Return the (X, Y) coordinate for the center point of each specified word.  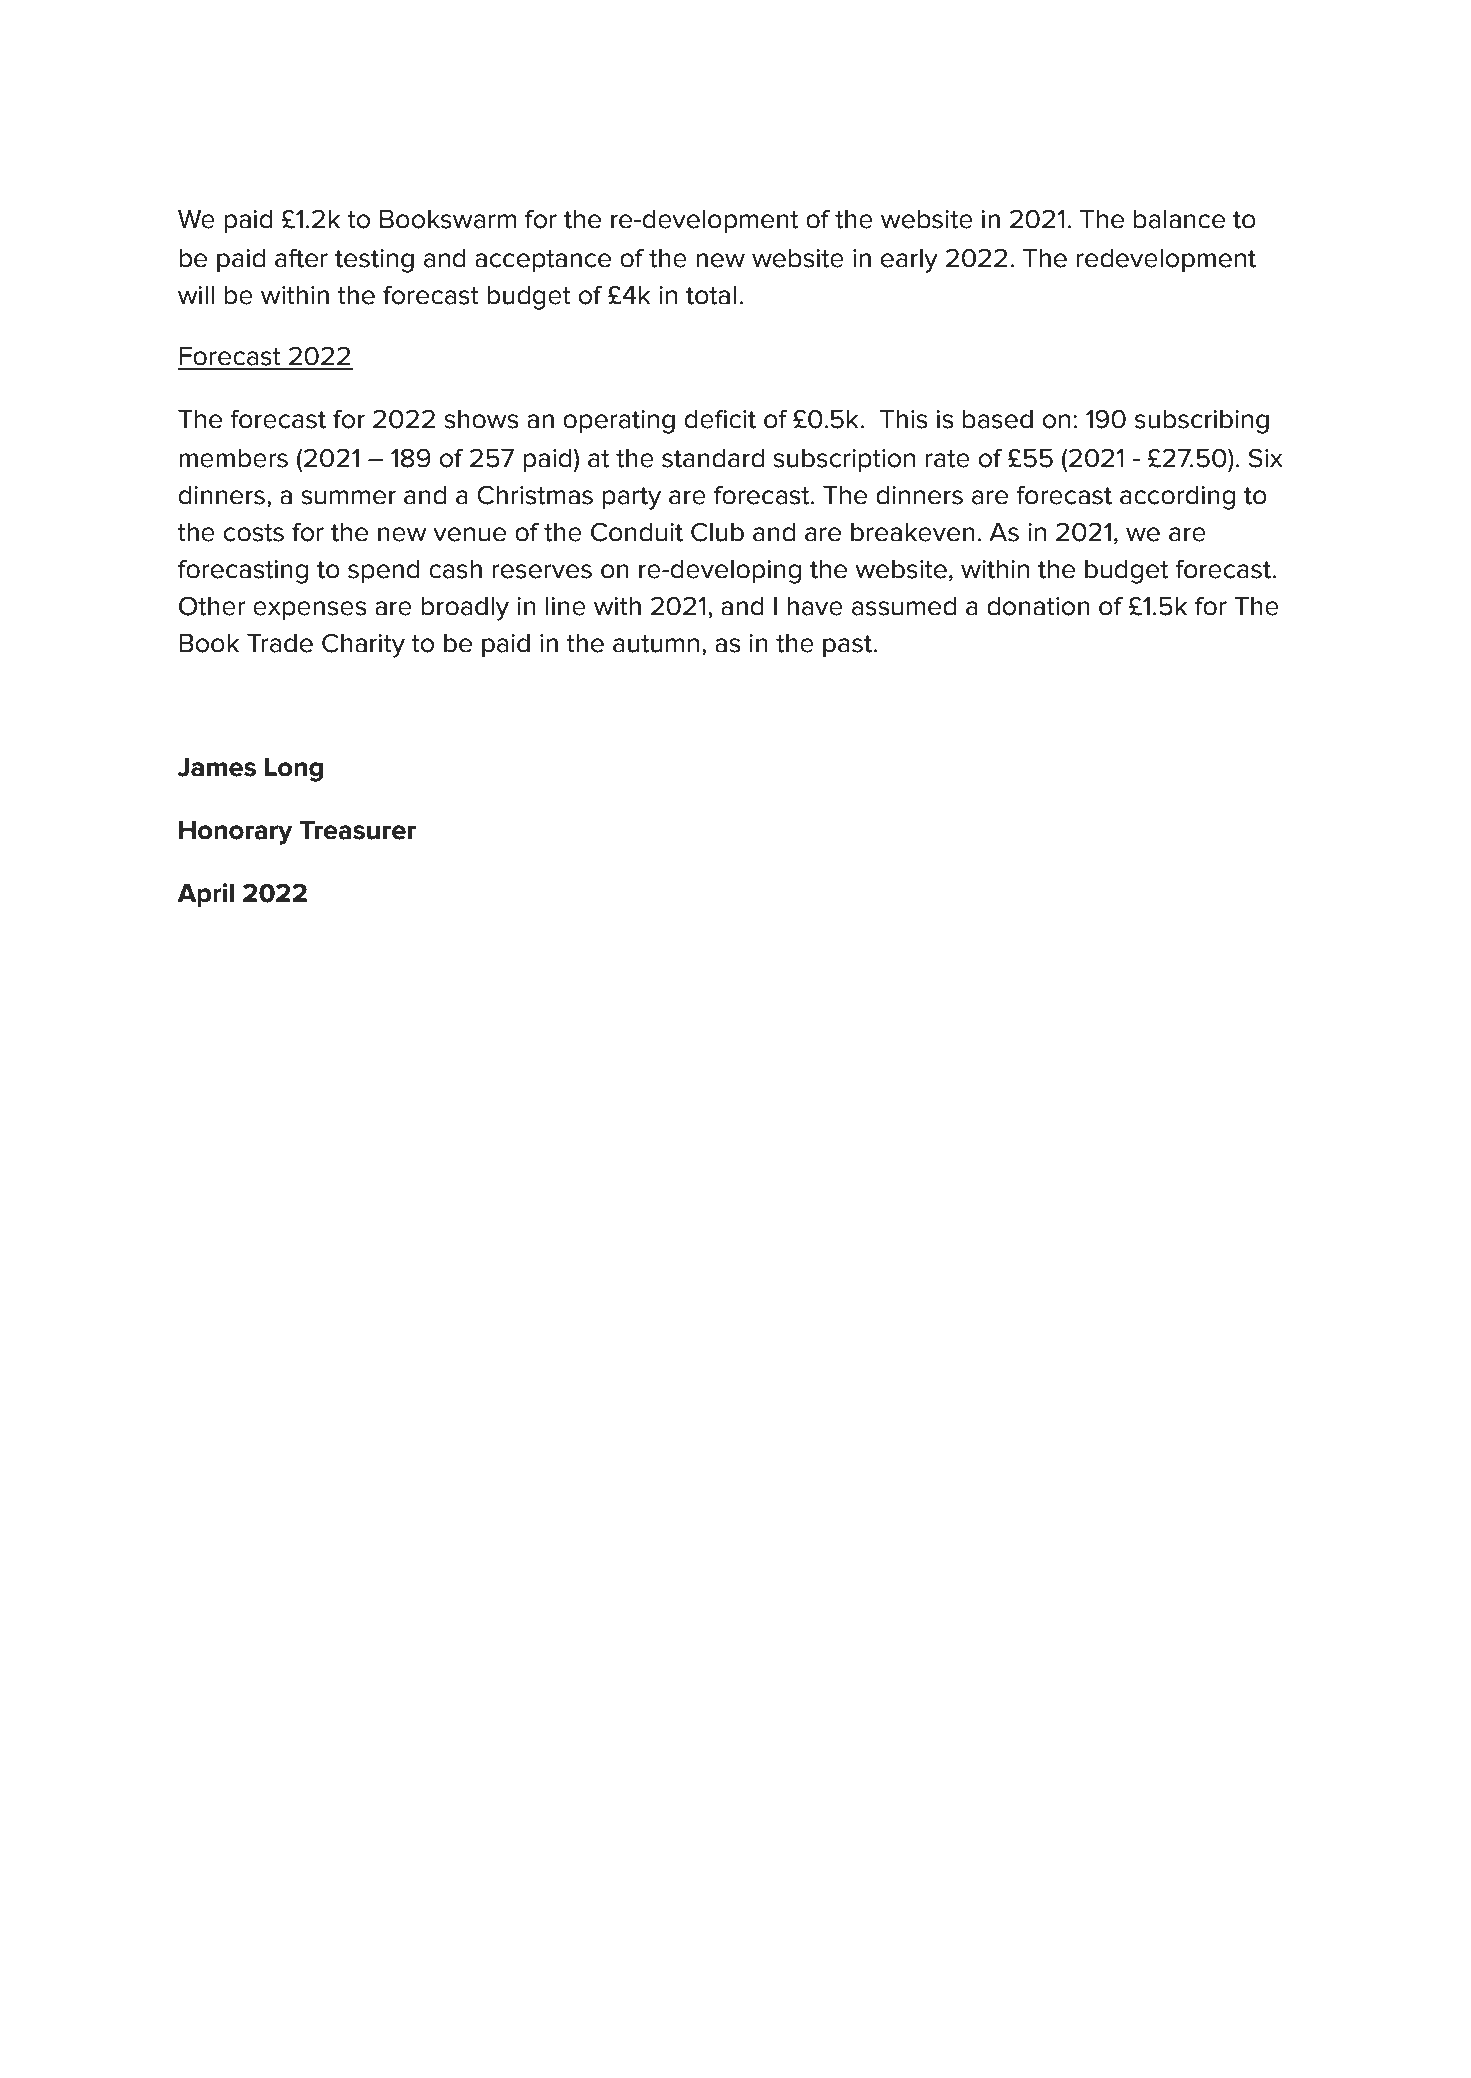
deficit (720, 419)
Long (294, 769)
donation (1038, 606)
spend (384, 571)
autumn (656, 644)
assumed (904, 606)
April (205, 895)
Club (717, 532)
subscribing (1202, 421)
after (301, 258)
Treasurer (358, 830)
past (848, 646)
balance (1179, 219)
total (711, 295)
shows (481, 419)
